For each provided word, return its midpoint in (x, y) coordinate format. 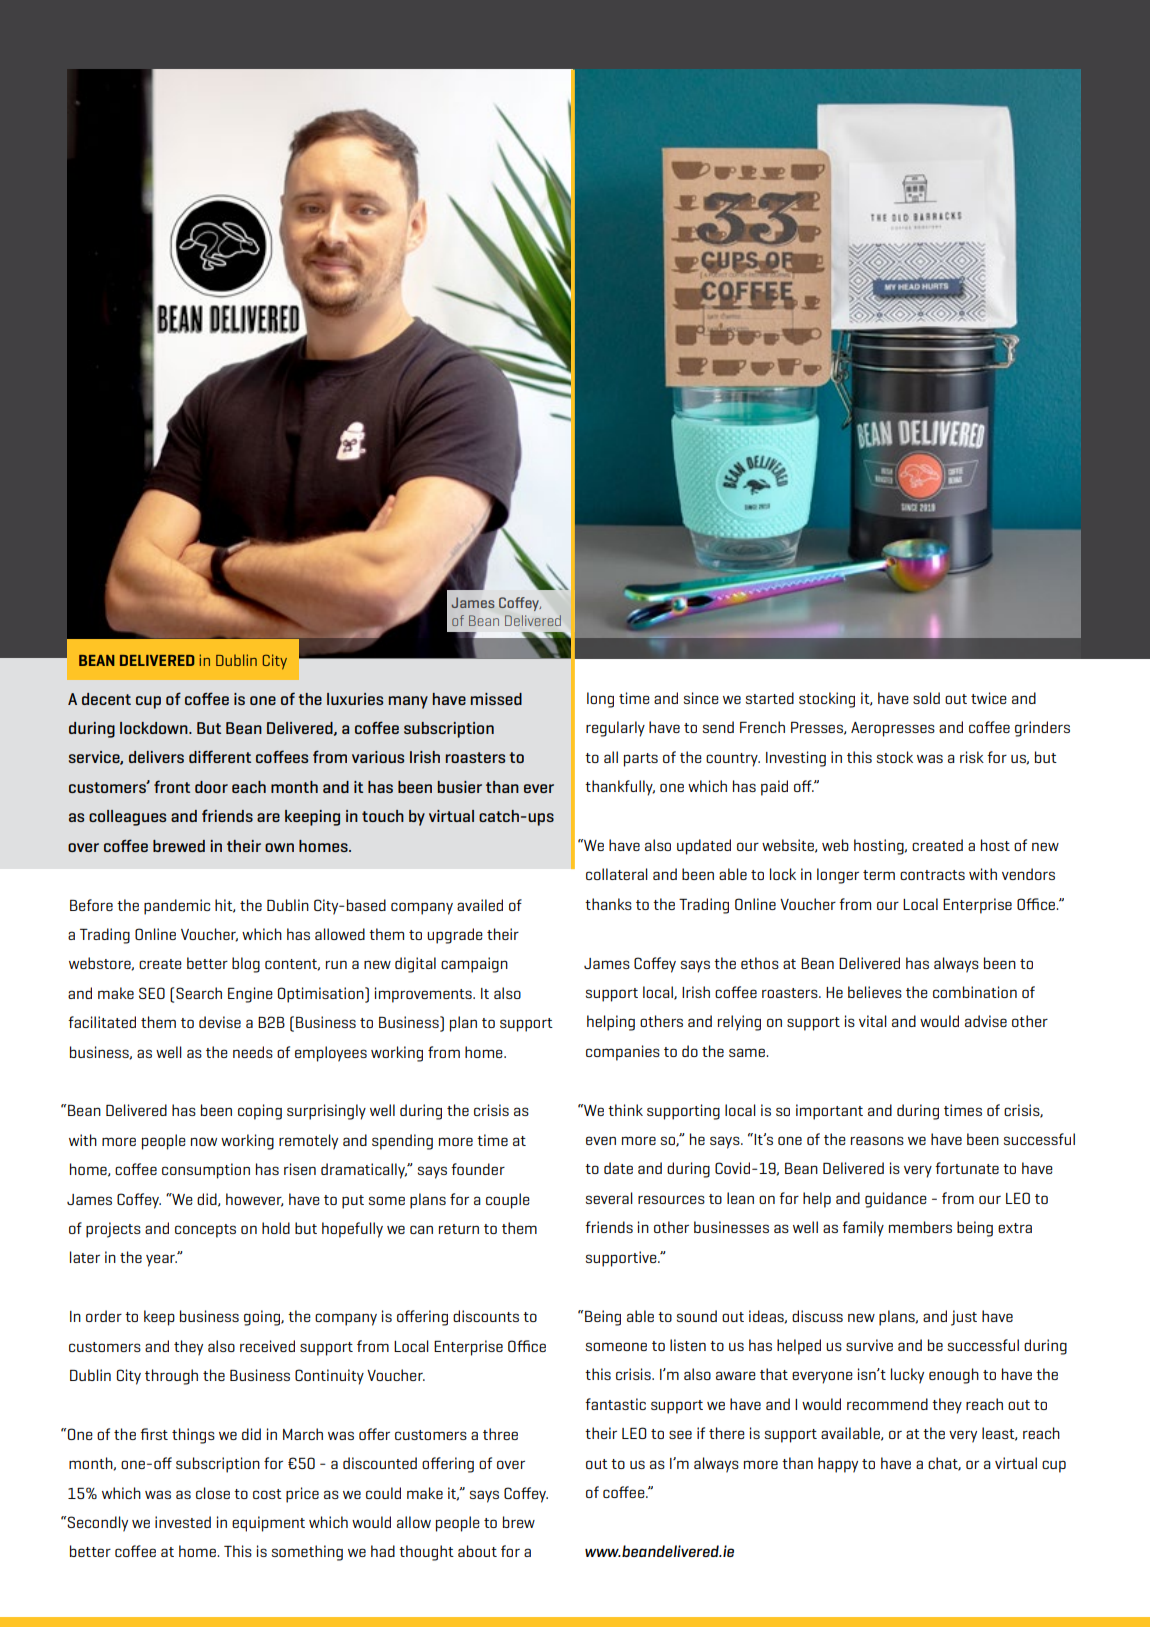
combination (975, 992)
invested (183, 1522)
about (477, 1551)
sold (926, 698)
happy (838, 1465)
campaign (474, 965)
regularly (615, 729)
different (220, 756)
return (459, 1229)
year (161, 1260)
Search (199, 993)
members (920, 1227)
